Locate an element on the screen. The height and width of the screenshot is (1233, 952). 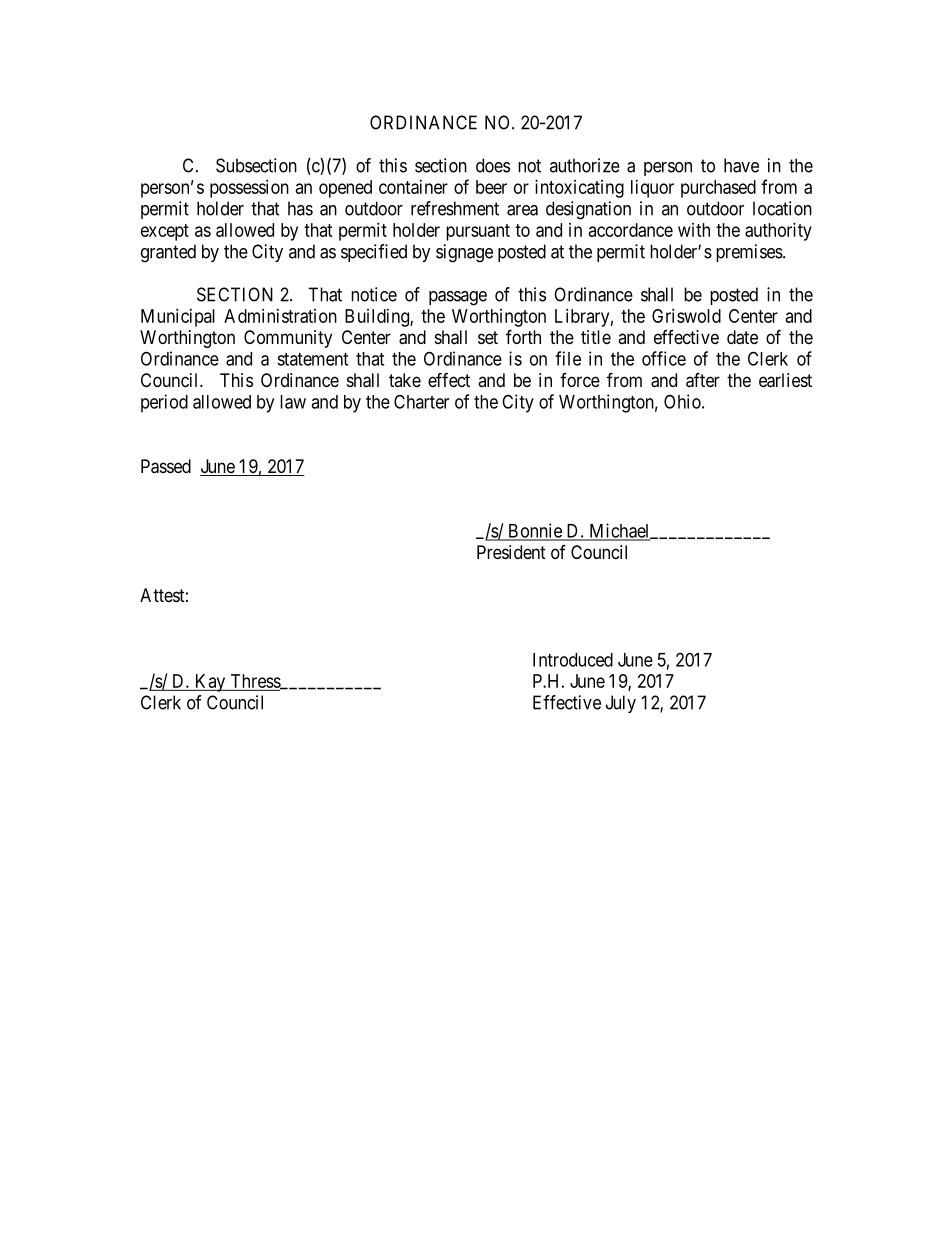
purchased is located at coordinates (718, 189).
